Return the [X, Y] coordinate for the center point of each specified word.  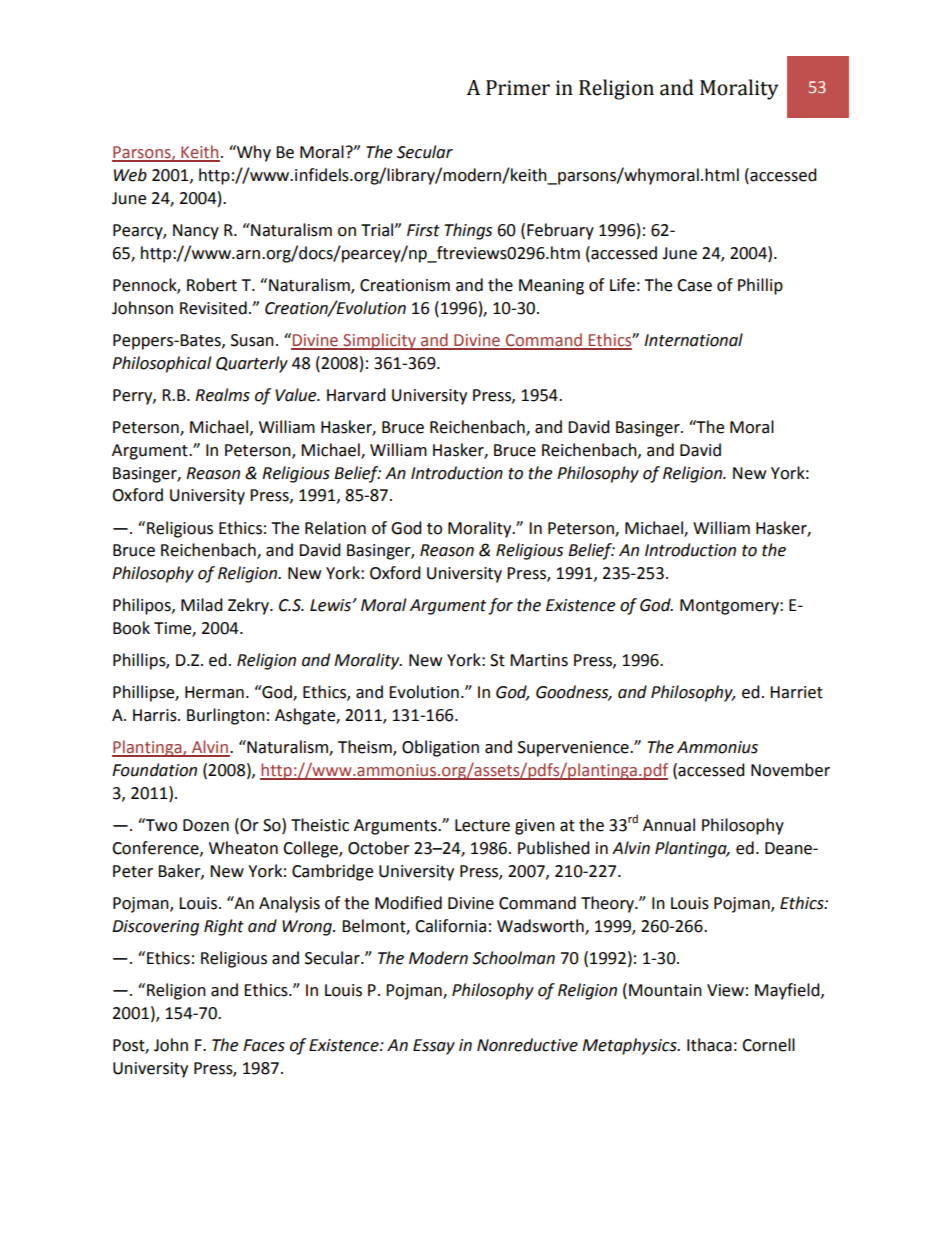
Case [694, 285]
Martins [539, 660]
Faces [264, 1045]
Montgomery [730, 607]
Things [468, 231]
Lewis [331, 605]
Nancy [196, 232]
